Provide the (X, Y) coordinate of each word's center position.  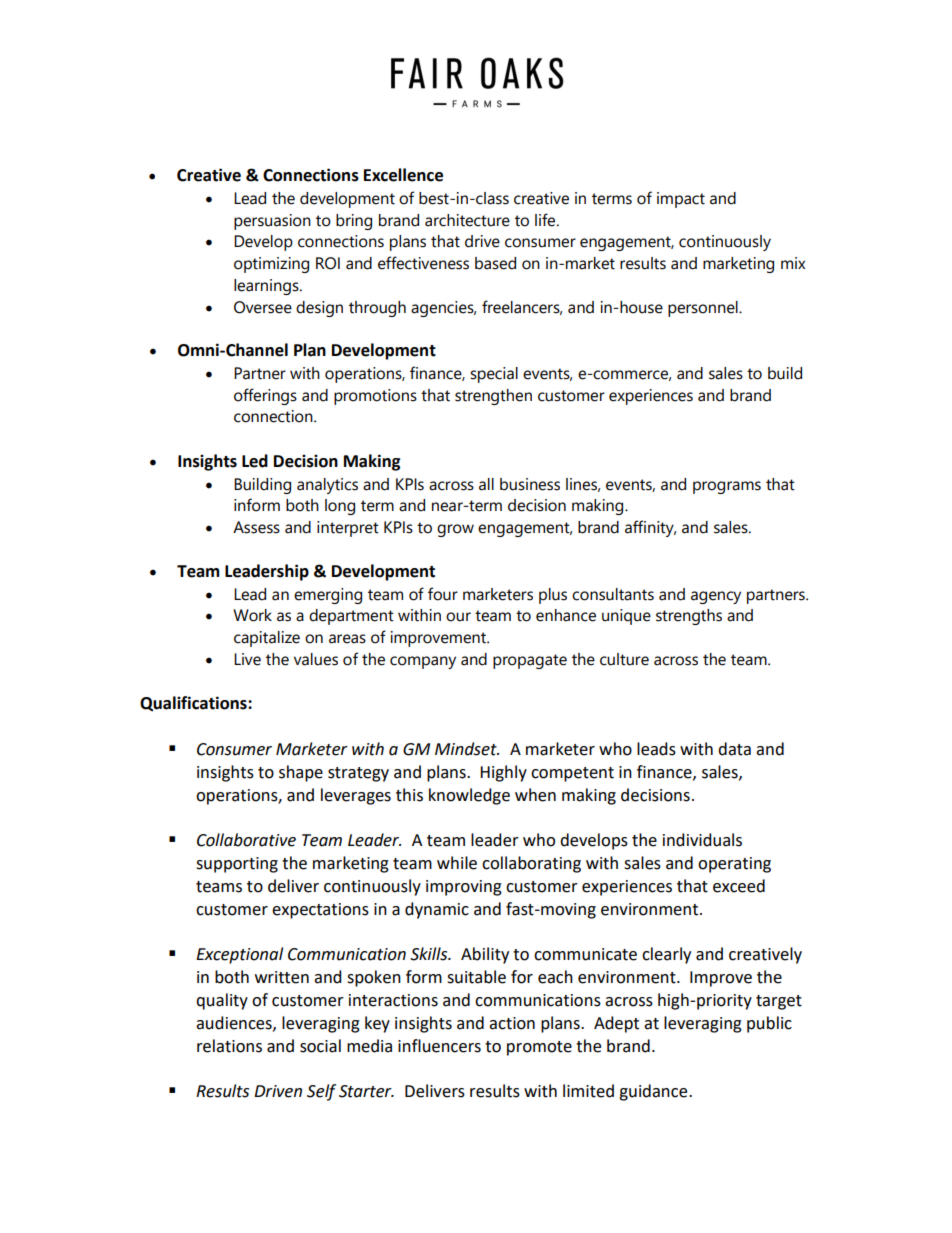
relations (229, 1046)
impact (681, 200)
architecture (467, 220)
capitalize (267, 639)
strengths (689, 617)
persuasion (272, 222)
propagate (530, 661)
